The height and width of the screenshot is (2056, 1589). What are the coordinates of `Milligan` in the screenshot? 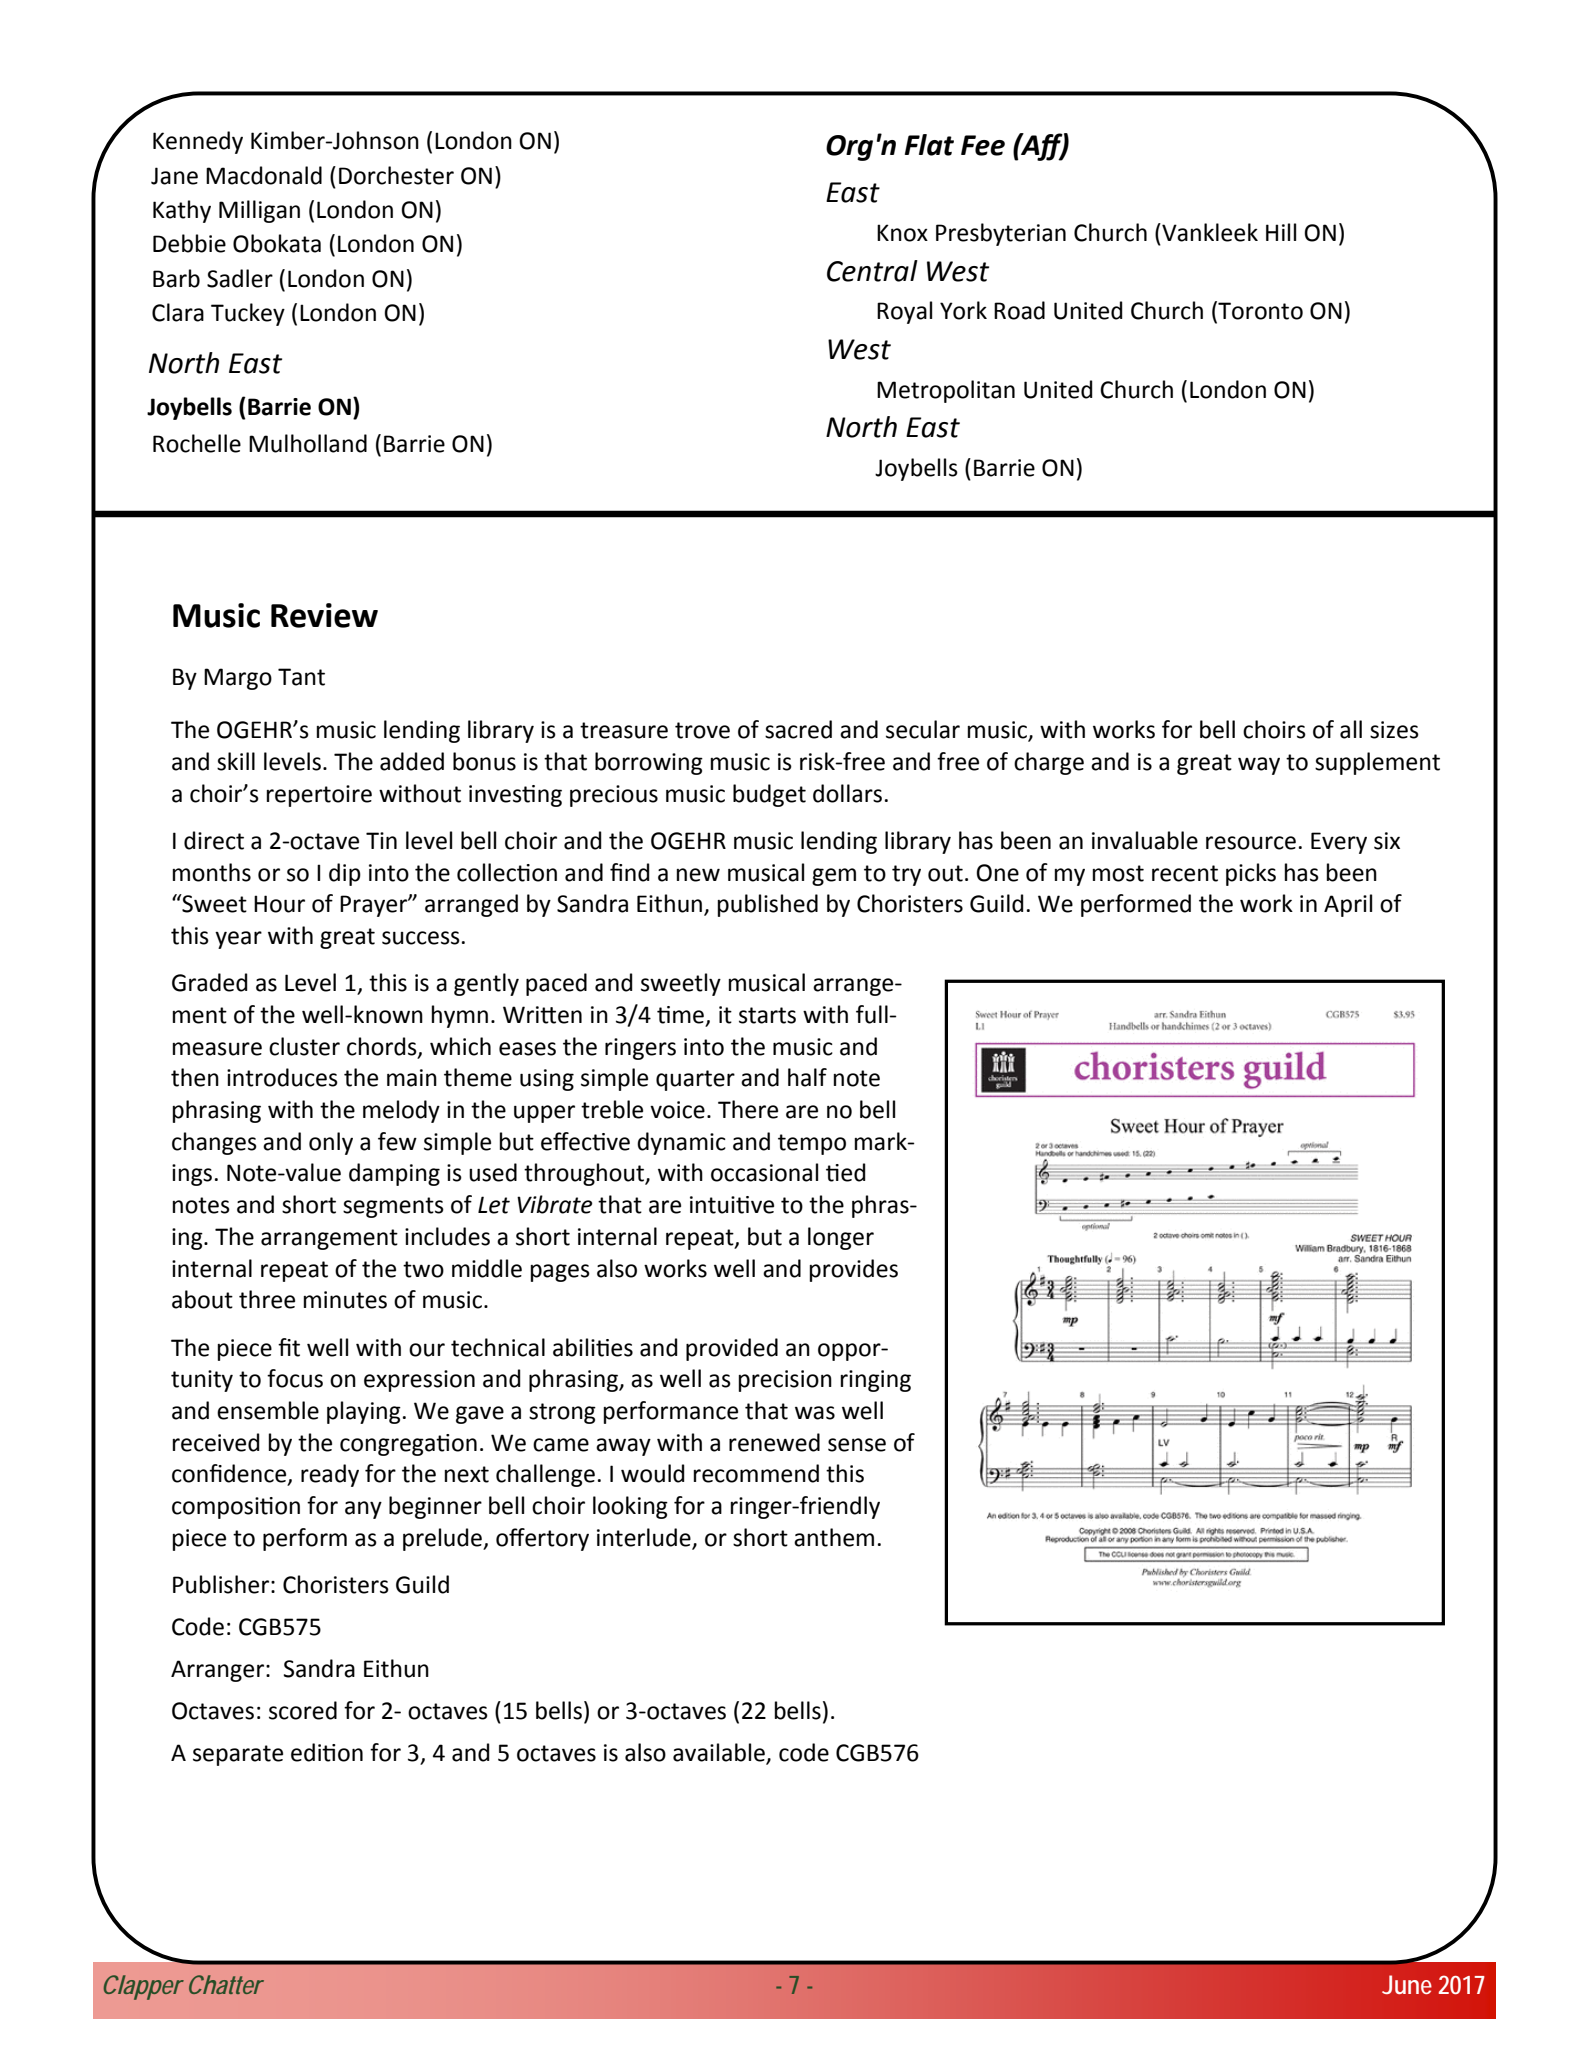 It's located at (259, 211).
